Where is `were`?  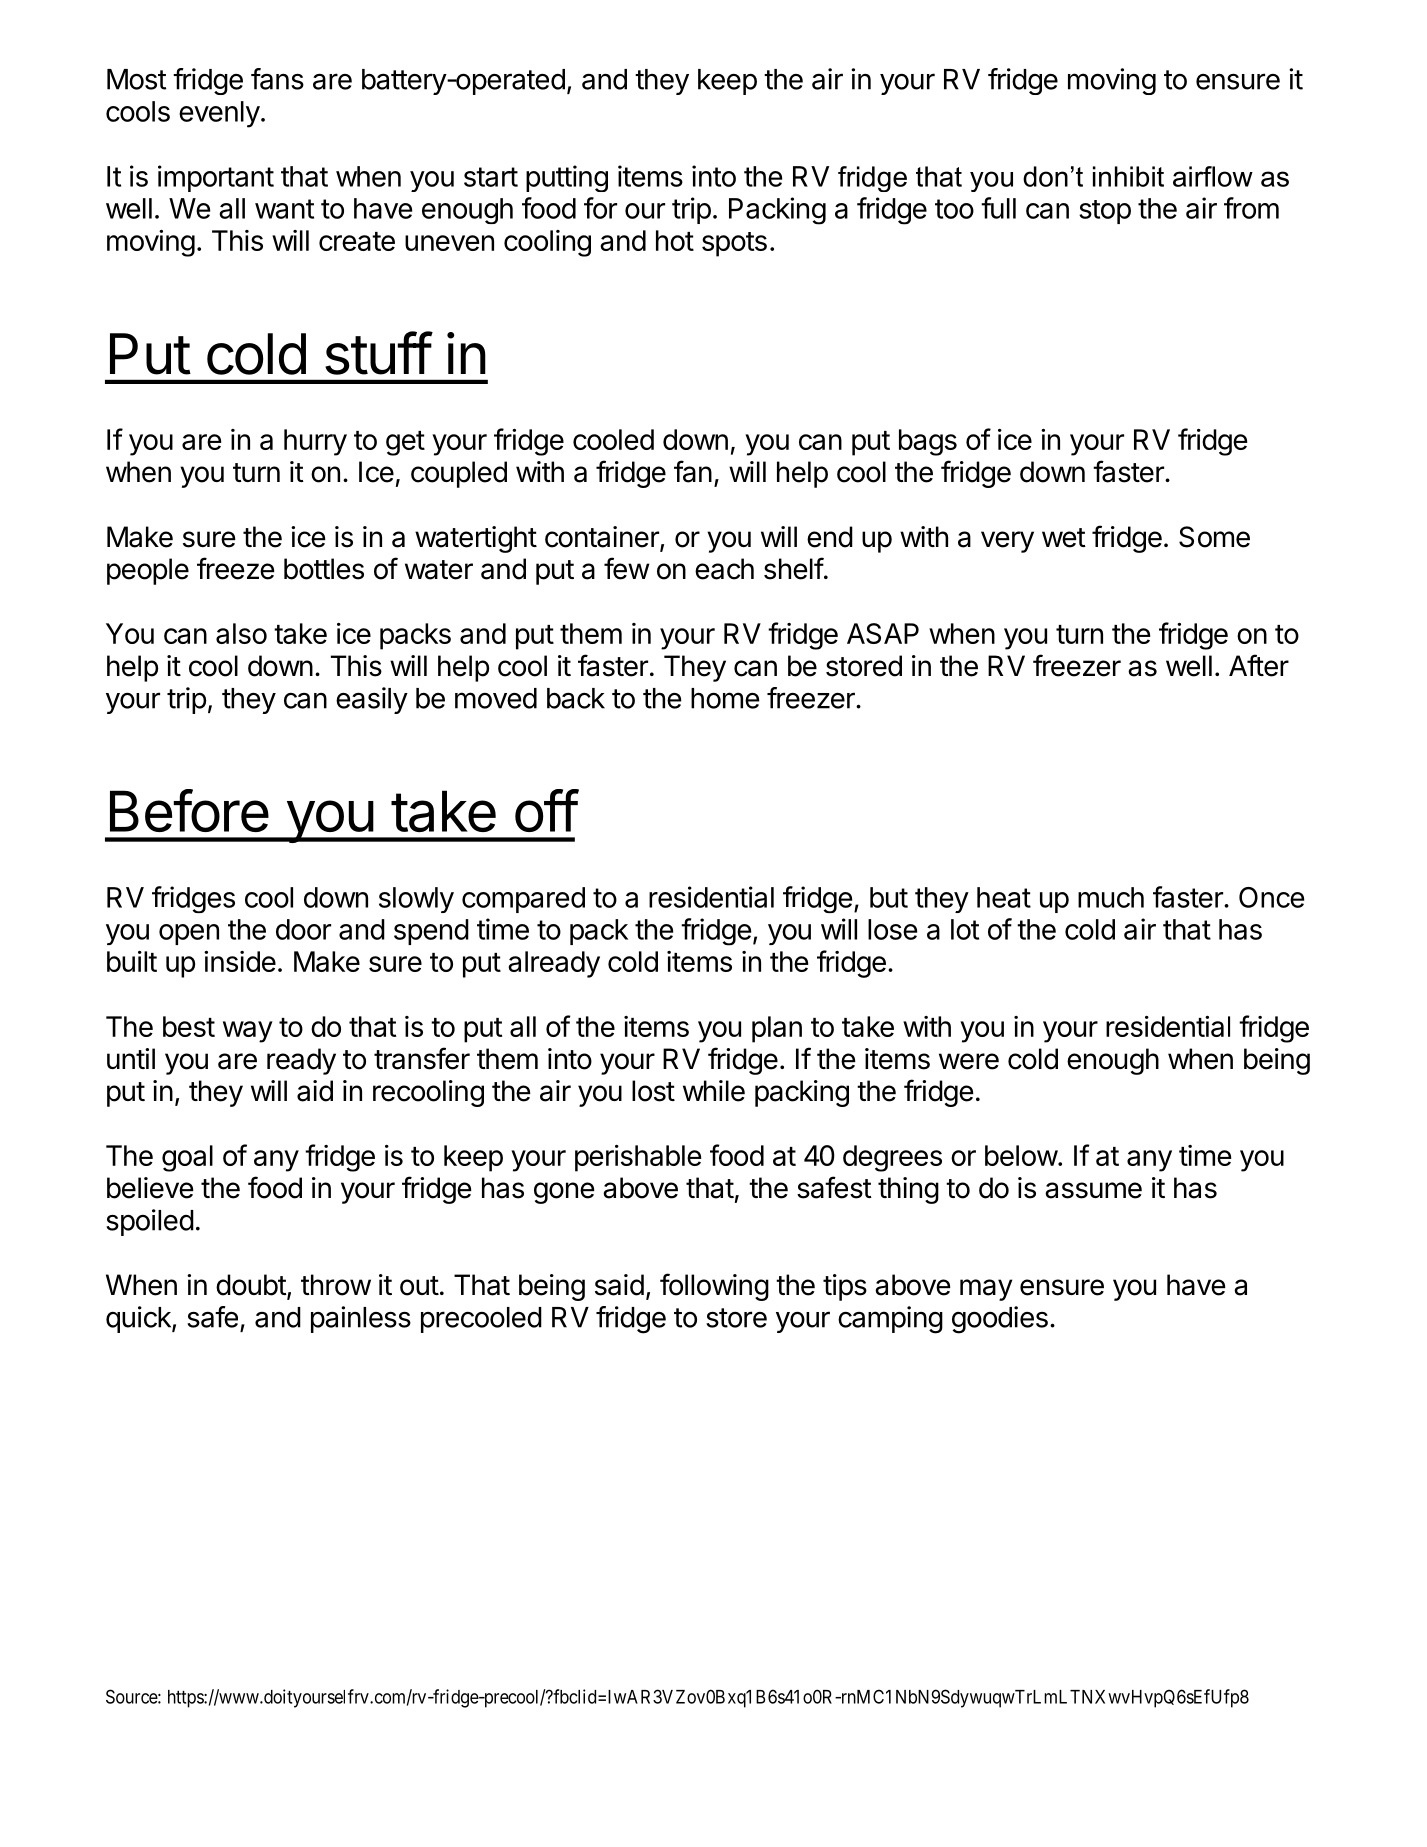
were is located at coordinates (969, 1061).
